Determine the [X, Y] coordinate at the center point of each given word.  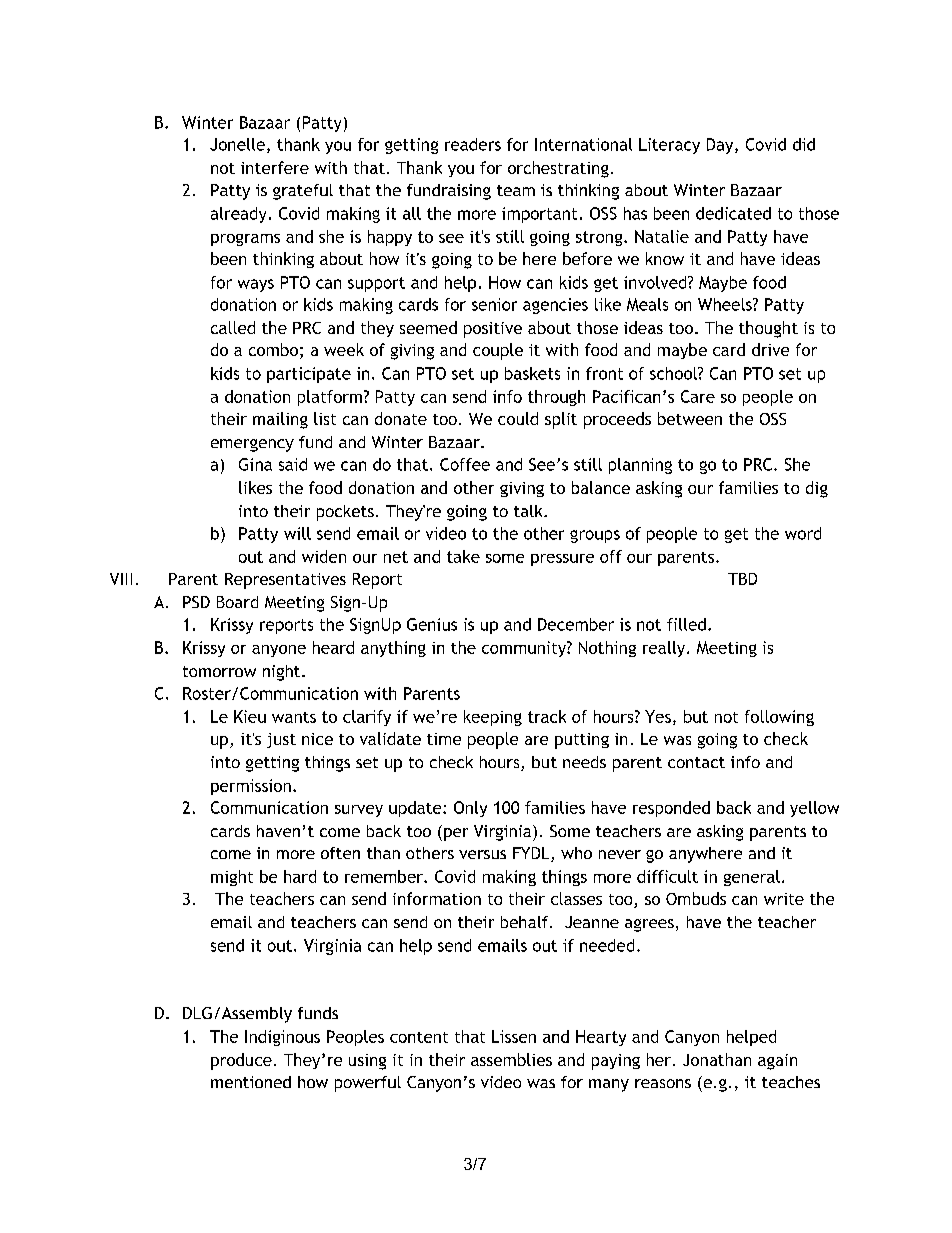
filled [686, 624]
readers [473, 144]
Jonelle [237, 144]
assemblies [511, 1059]
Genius [432, 624]
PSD [196, 602]
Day [721, 146]
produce [241, 1061]
